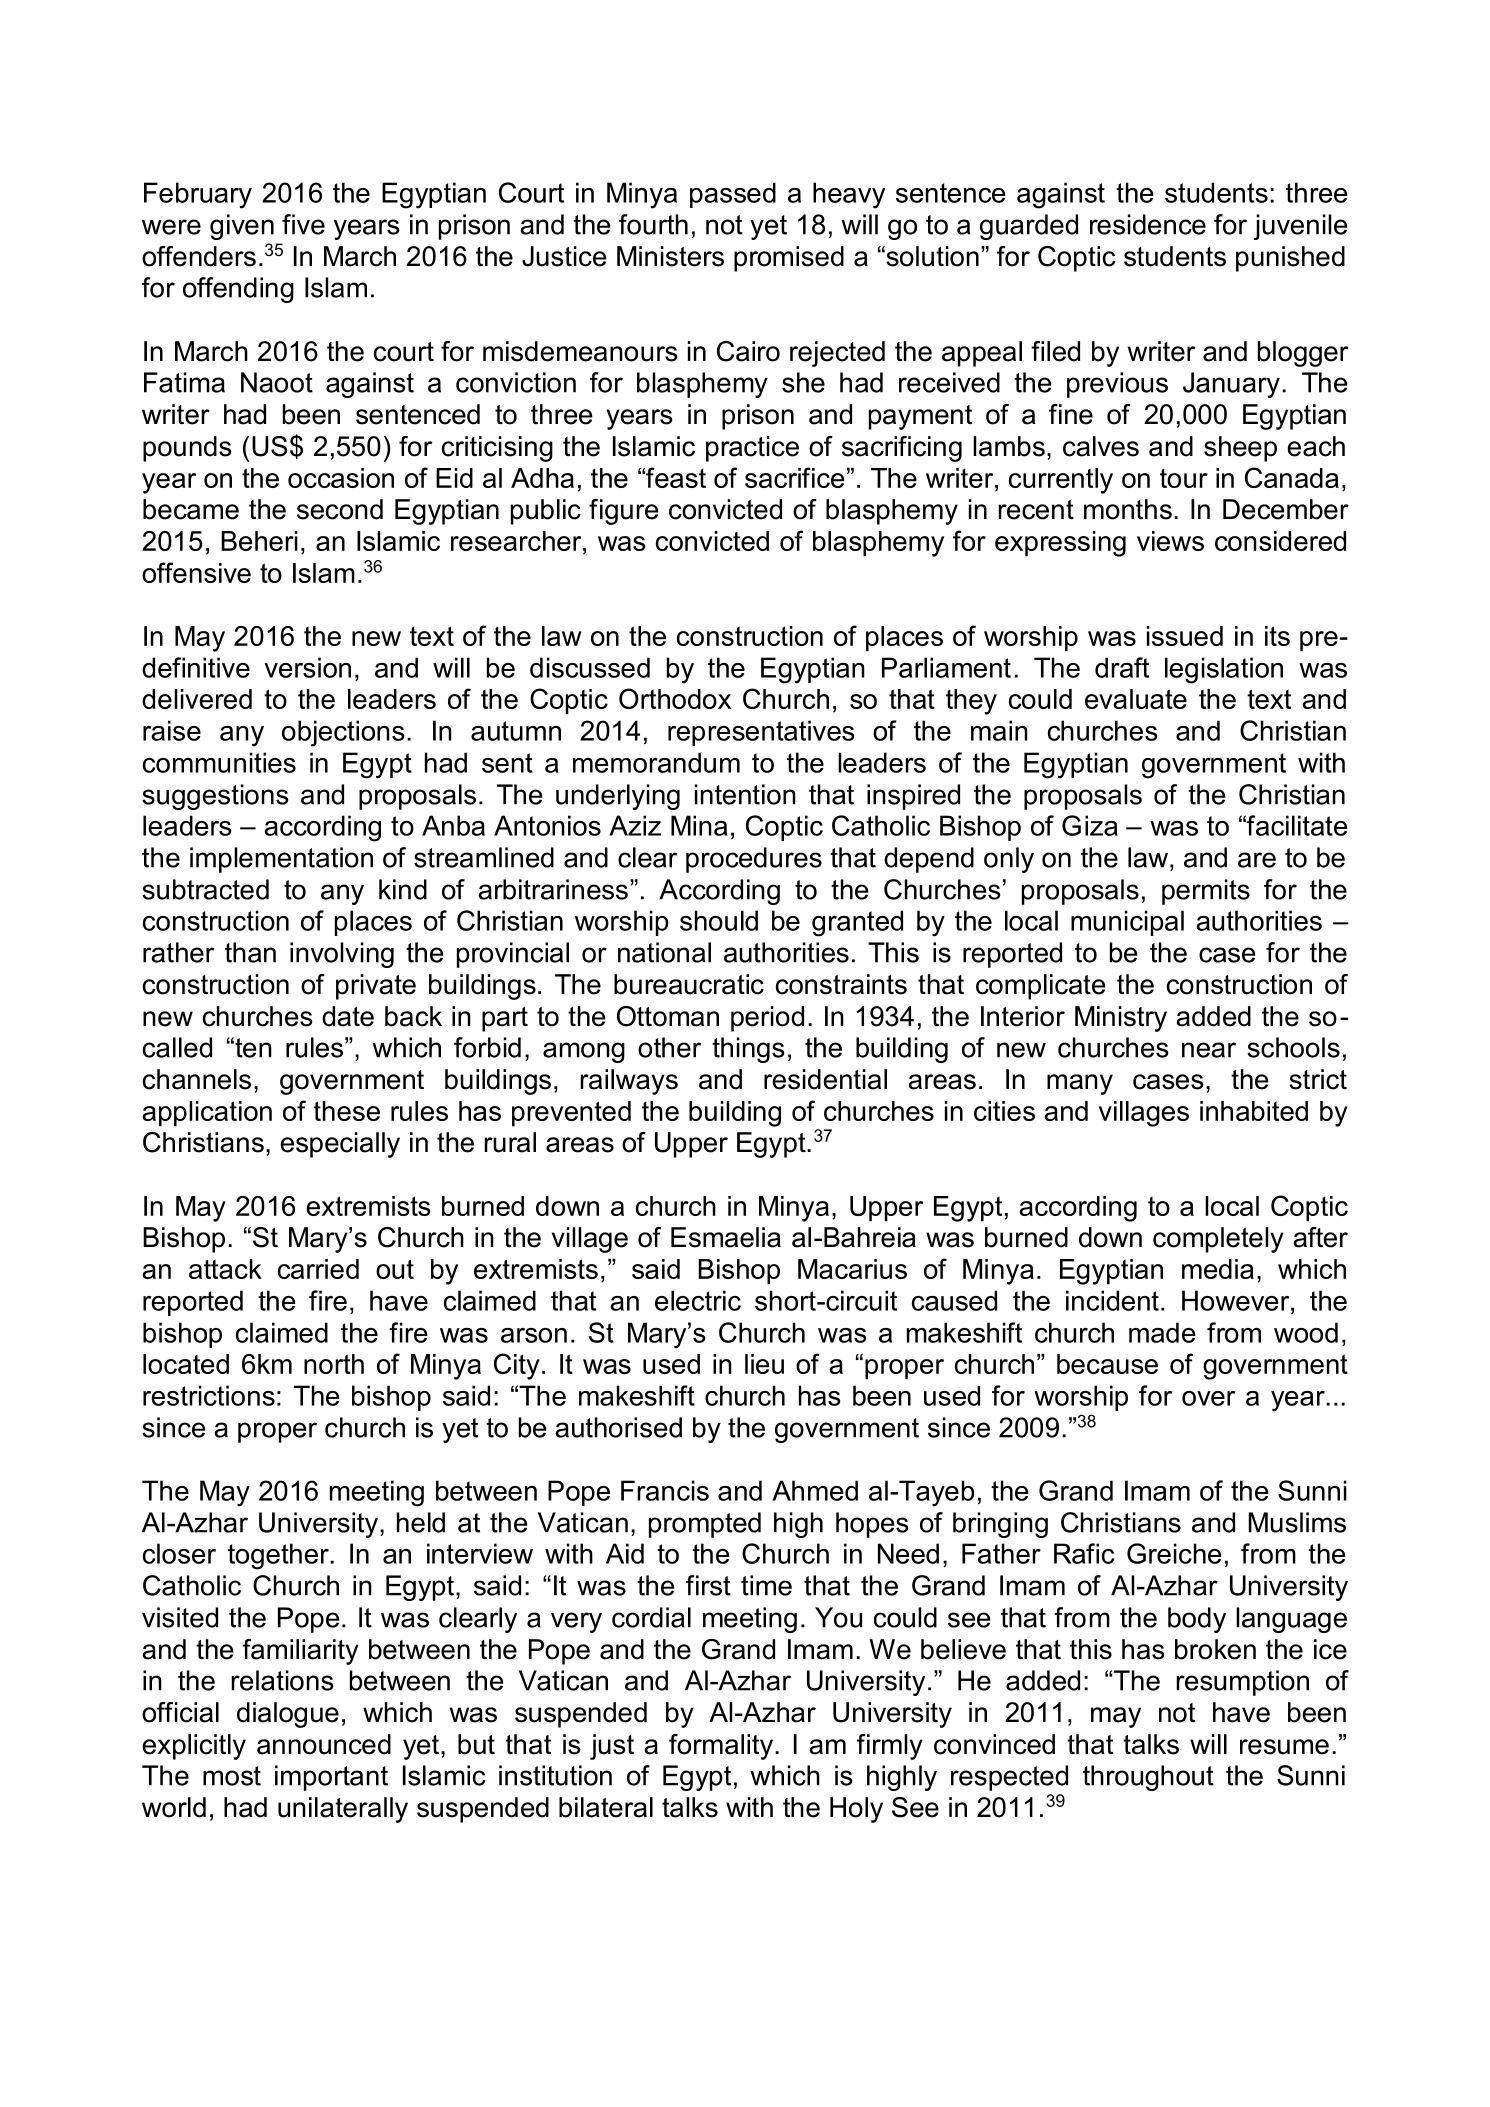 This image has width=1490, height=2107. What do you see at coordinates (745, 794) in the image?
I see `intention` at bounding box center [745, 794].
